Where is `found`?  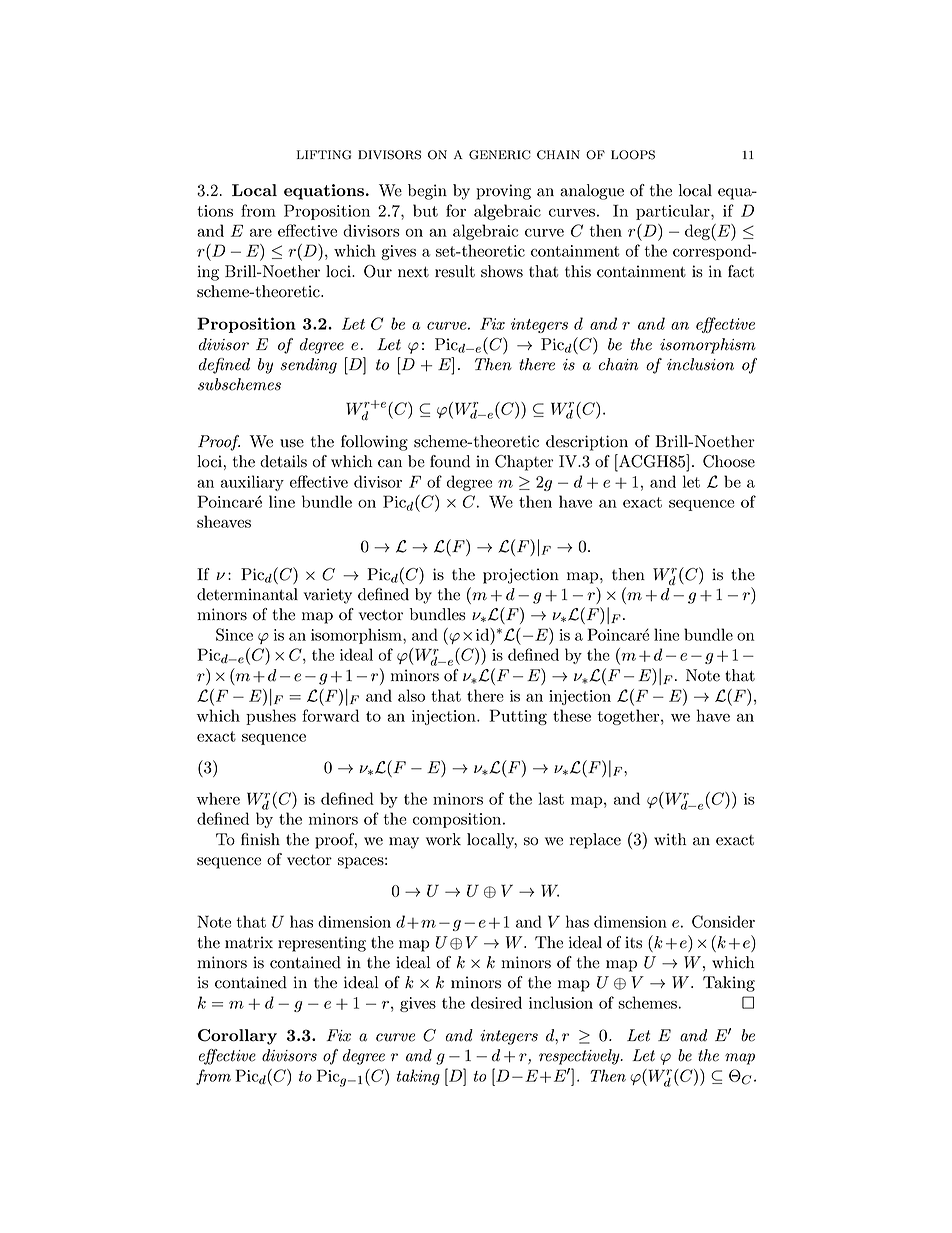
found is located at coordinates (450, 461).
